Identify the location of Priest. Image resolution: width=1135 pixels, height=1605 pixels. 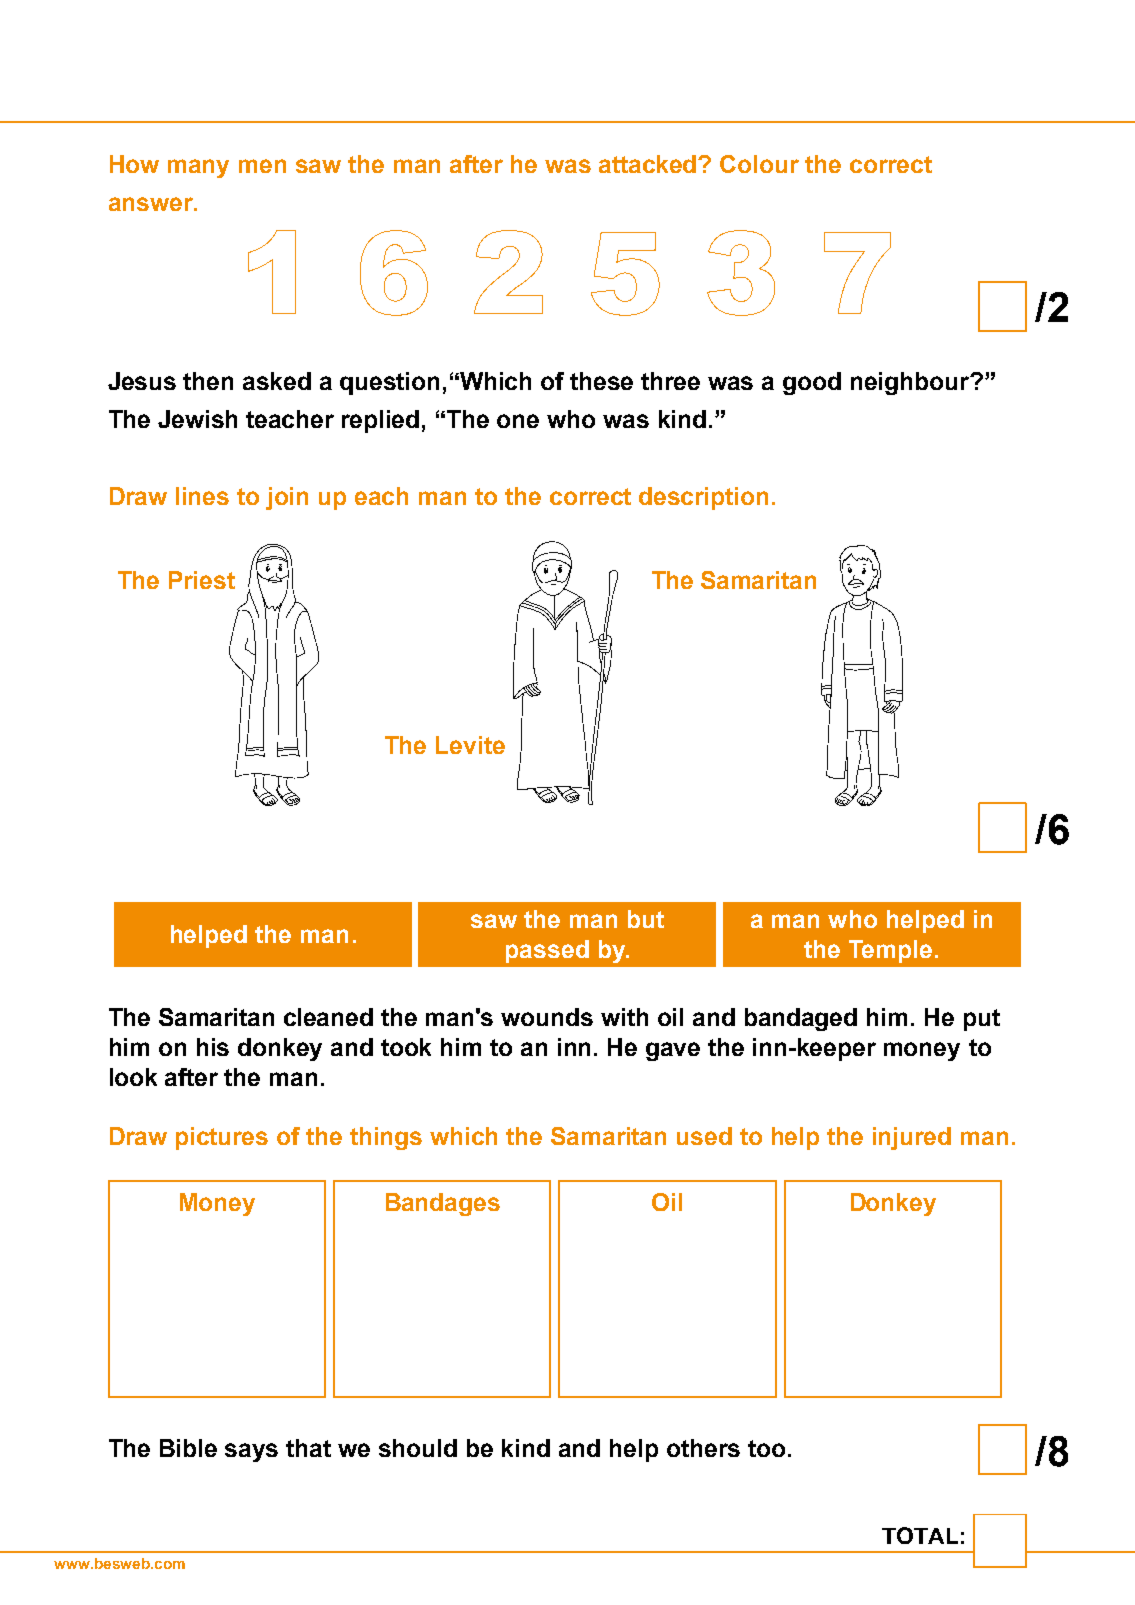
(202, 580).
